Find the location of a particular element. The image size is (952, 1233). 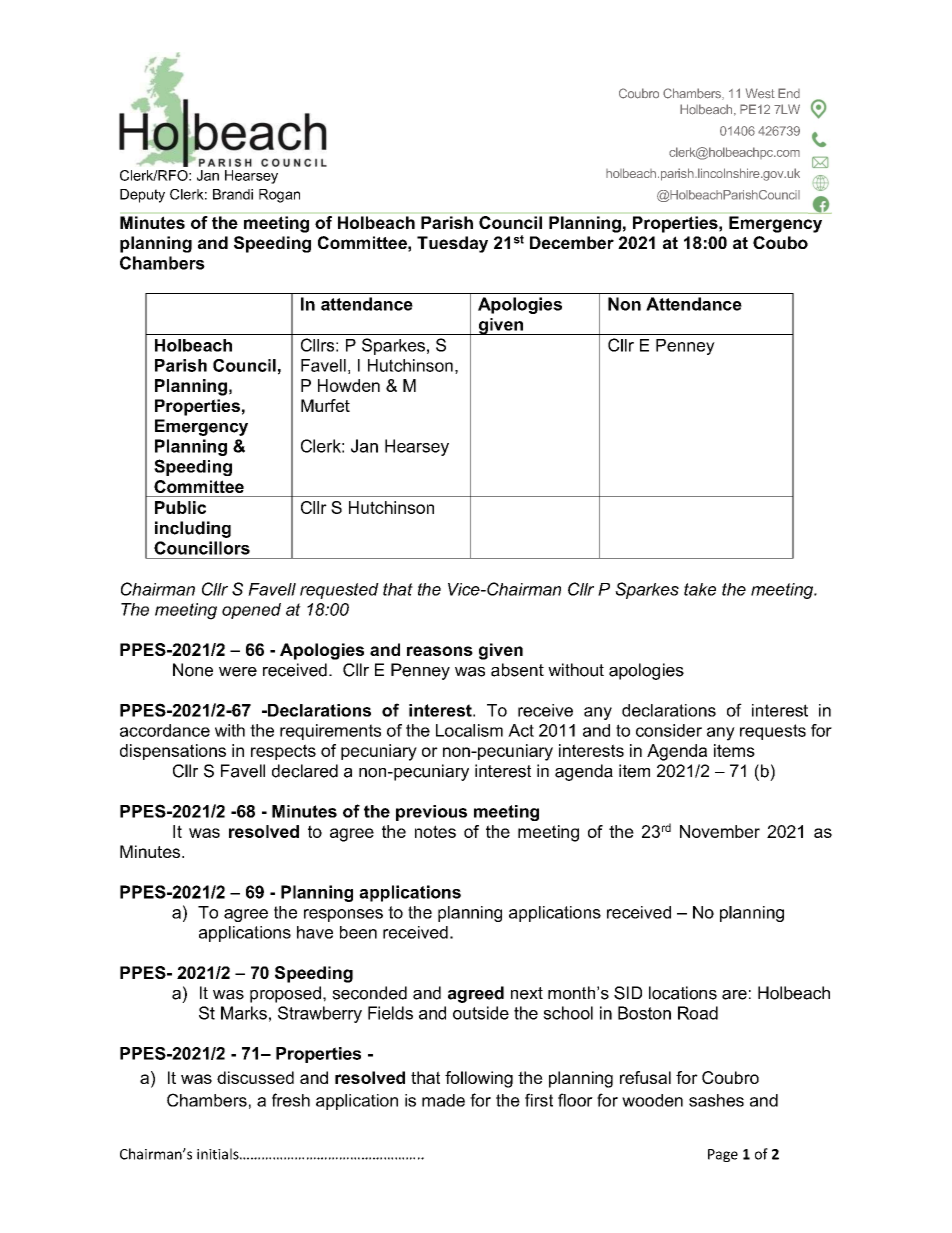

Tuesday is located at coordinates (452, 244).
